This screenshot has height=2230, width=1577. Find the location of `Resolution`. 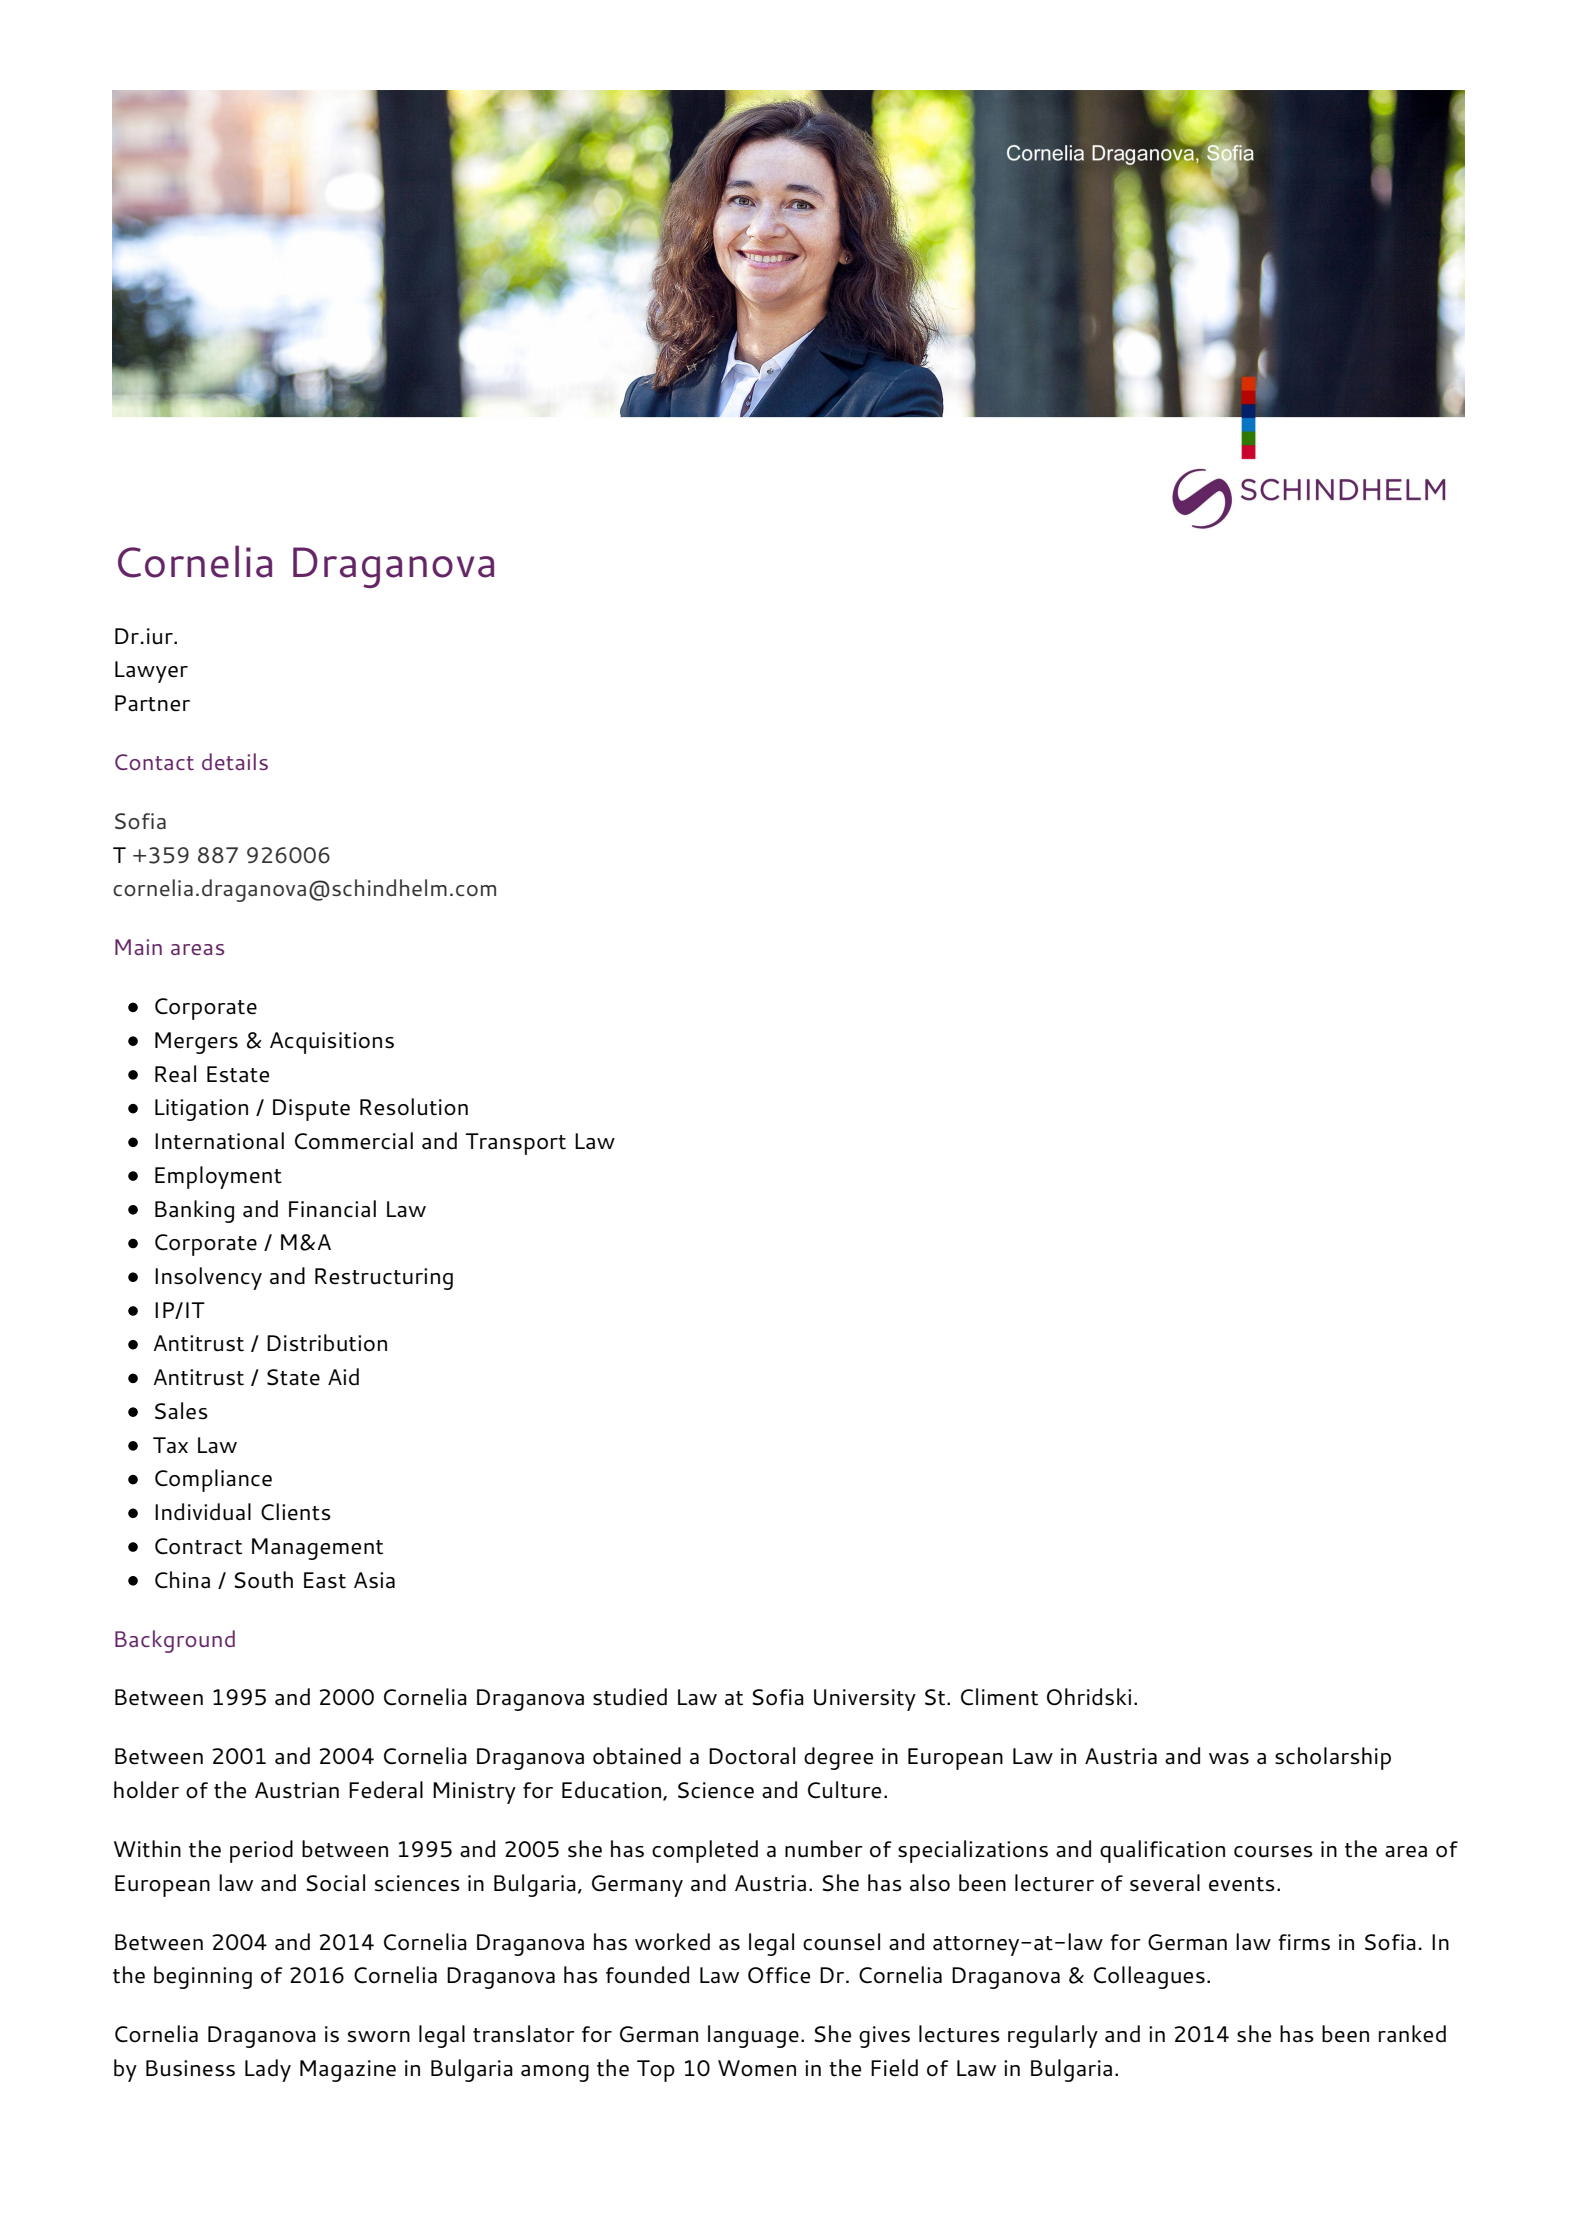

Resolution is located at coordinates (414, 1107).
